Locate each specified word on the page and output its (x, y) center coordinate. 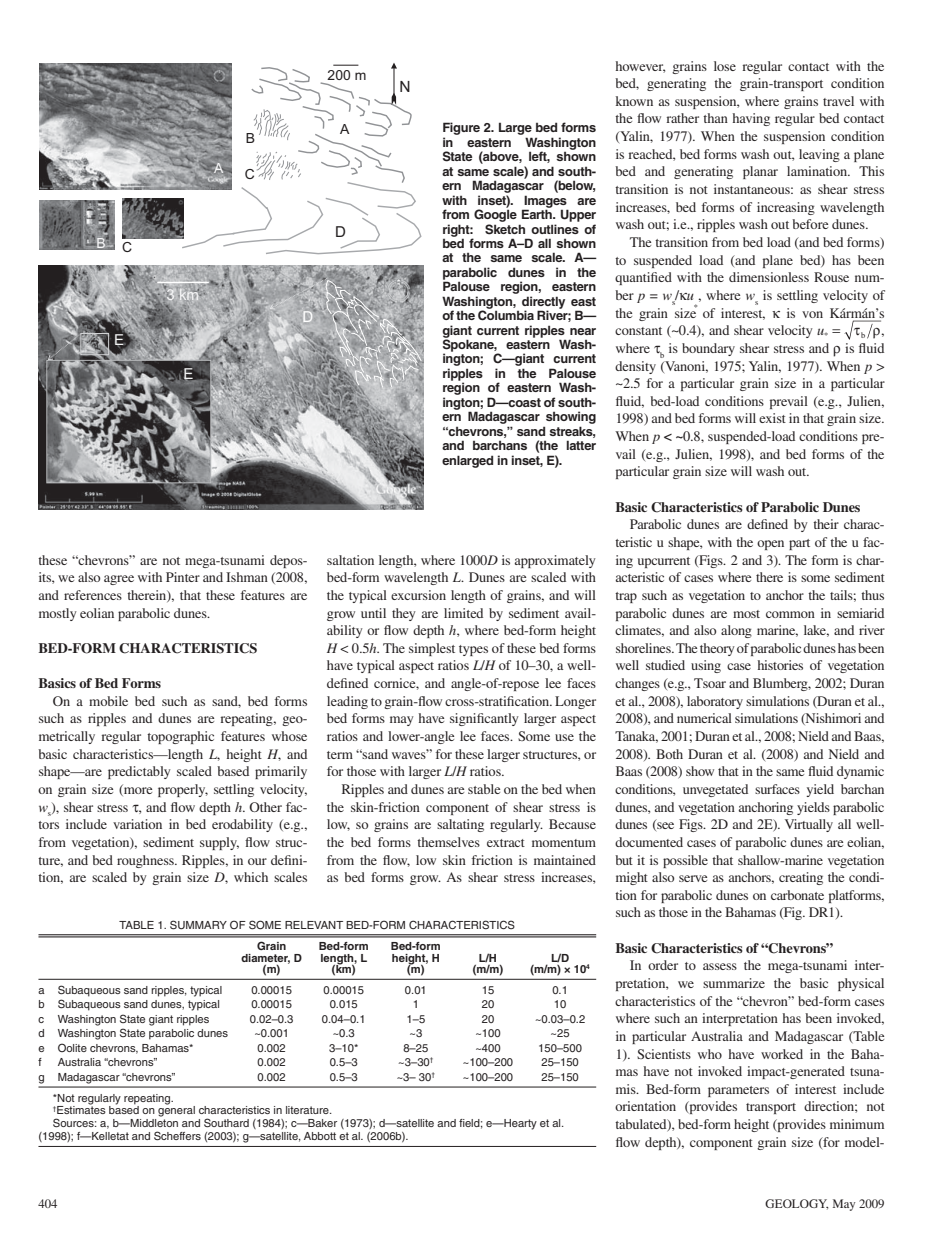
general (176, 1110)
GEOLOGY (796, 1204)
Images (545, 202)
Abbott (320, 1136)
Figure (461, 130)
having (751, 119)
